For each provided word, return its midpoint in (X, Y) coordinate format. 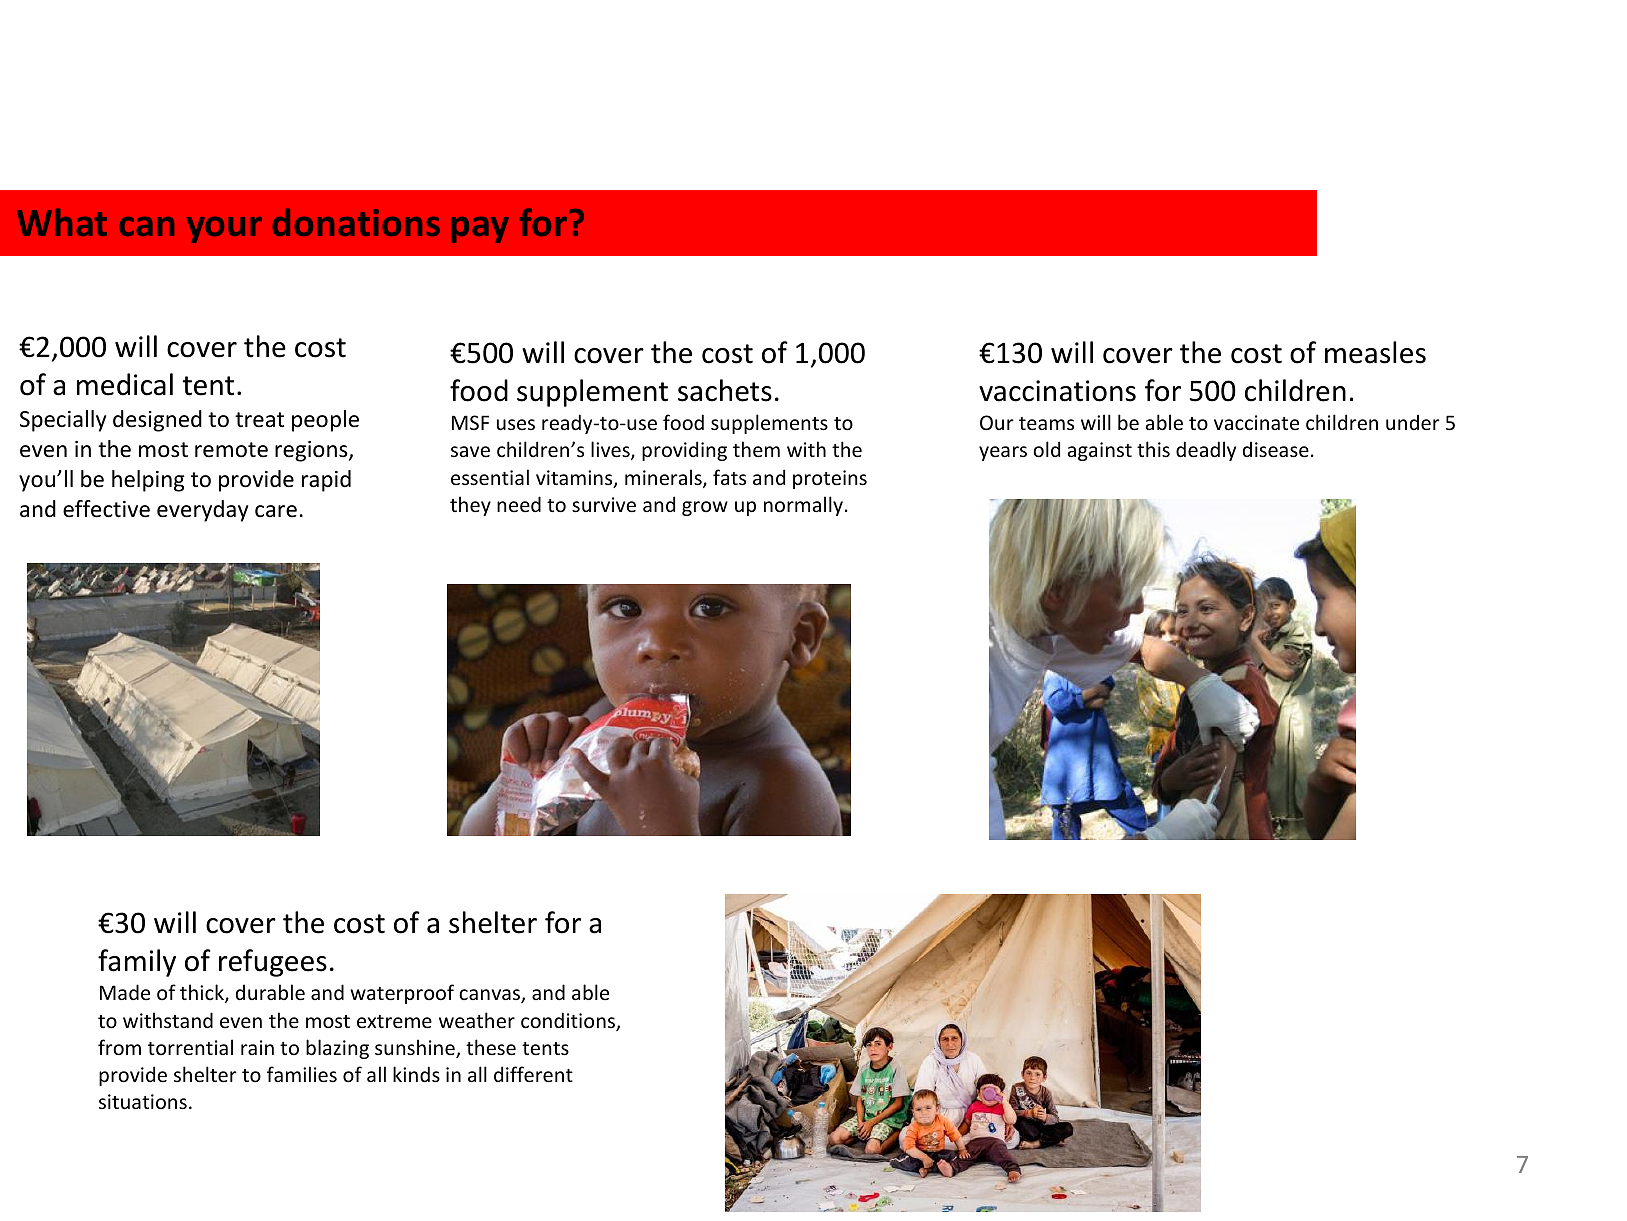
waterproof (402, 994)
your (224, 230)
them (756, 449)
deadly (1206, 451)
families (302, 1074)
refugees (273, 963)
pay (480, 230)
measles (1375, 352)
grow (705, 508)
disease (1276, 450)
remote (231, 450)
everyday (202, 511)
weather (477, 1020)
